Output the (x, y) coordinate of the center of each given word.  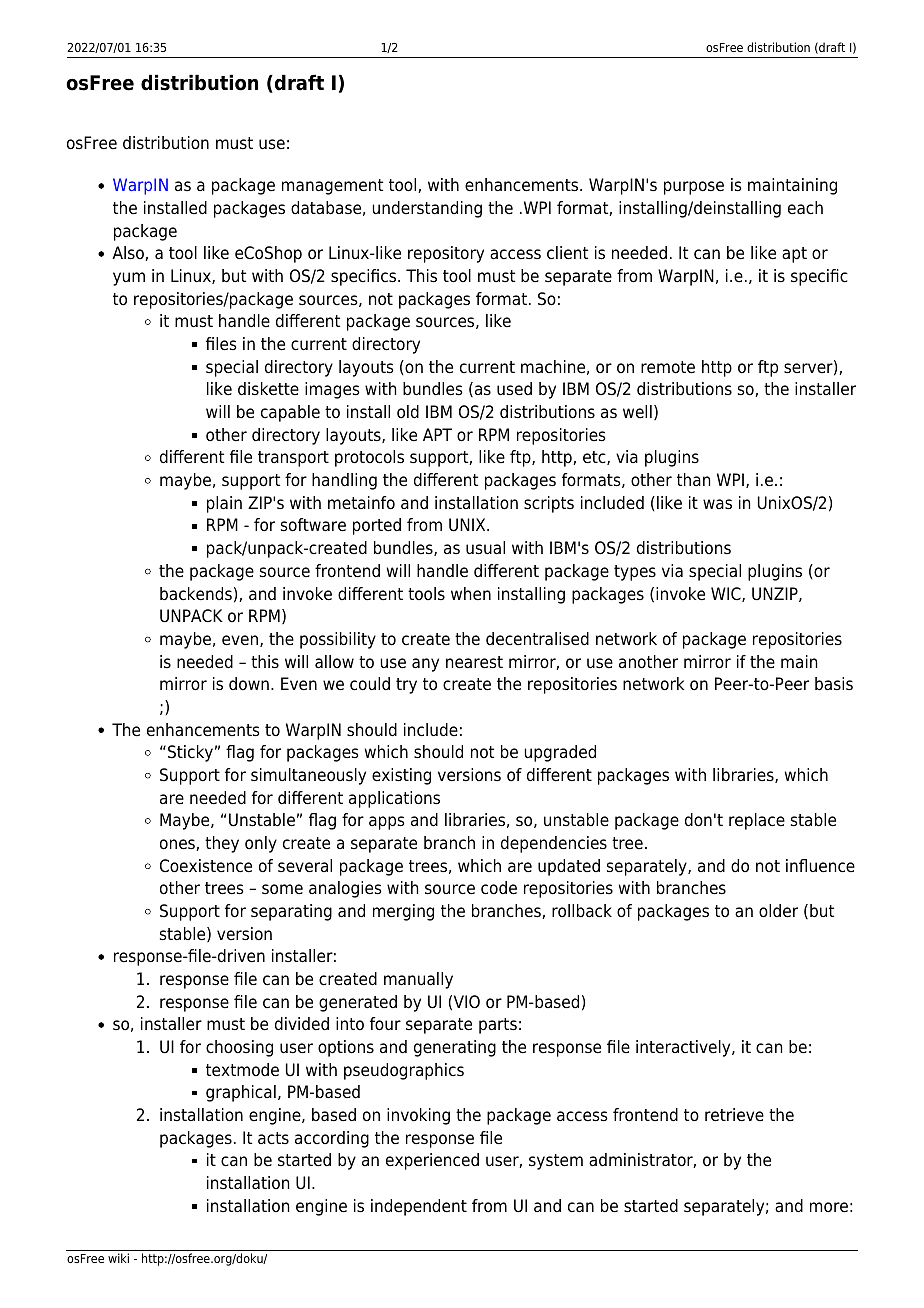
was (717, 504)
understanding (427, 209)
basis (834, 684)
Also (129, 253)
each (805, 208)
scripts (549, 504)
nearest (474, 662)
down (249, 684)
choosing (239, 1048)
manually (418, 980)
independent (419, 1207)
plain (224, 504)
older (778, 911)
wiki (118, 1258)
